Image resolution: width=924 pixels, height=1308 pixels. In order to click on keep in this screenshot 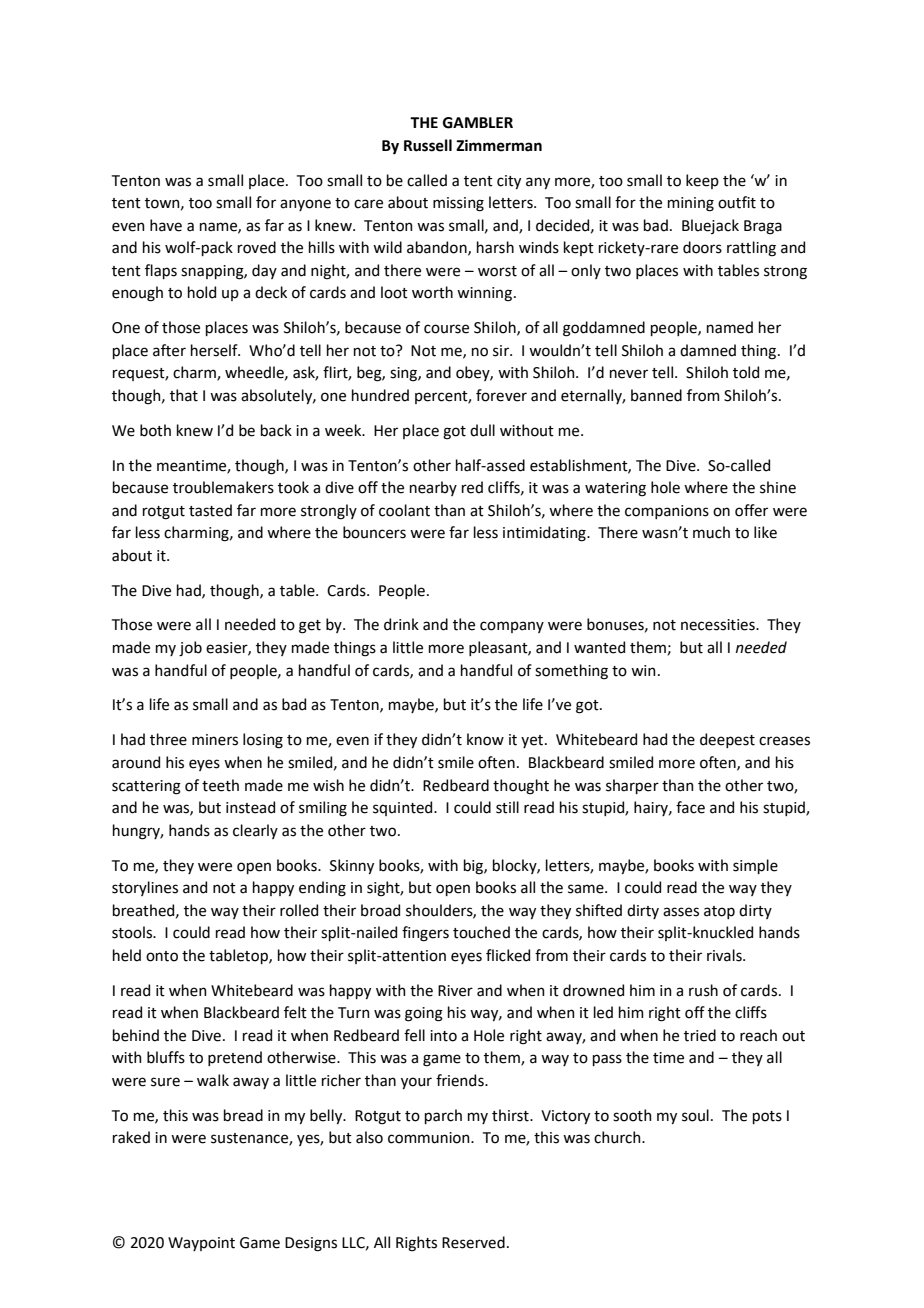, I will do `click(702, 181)`.
